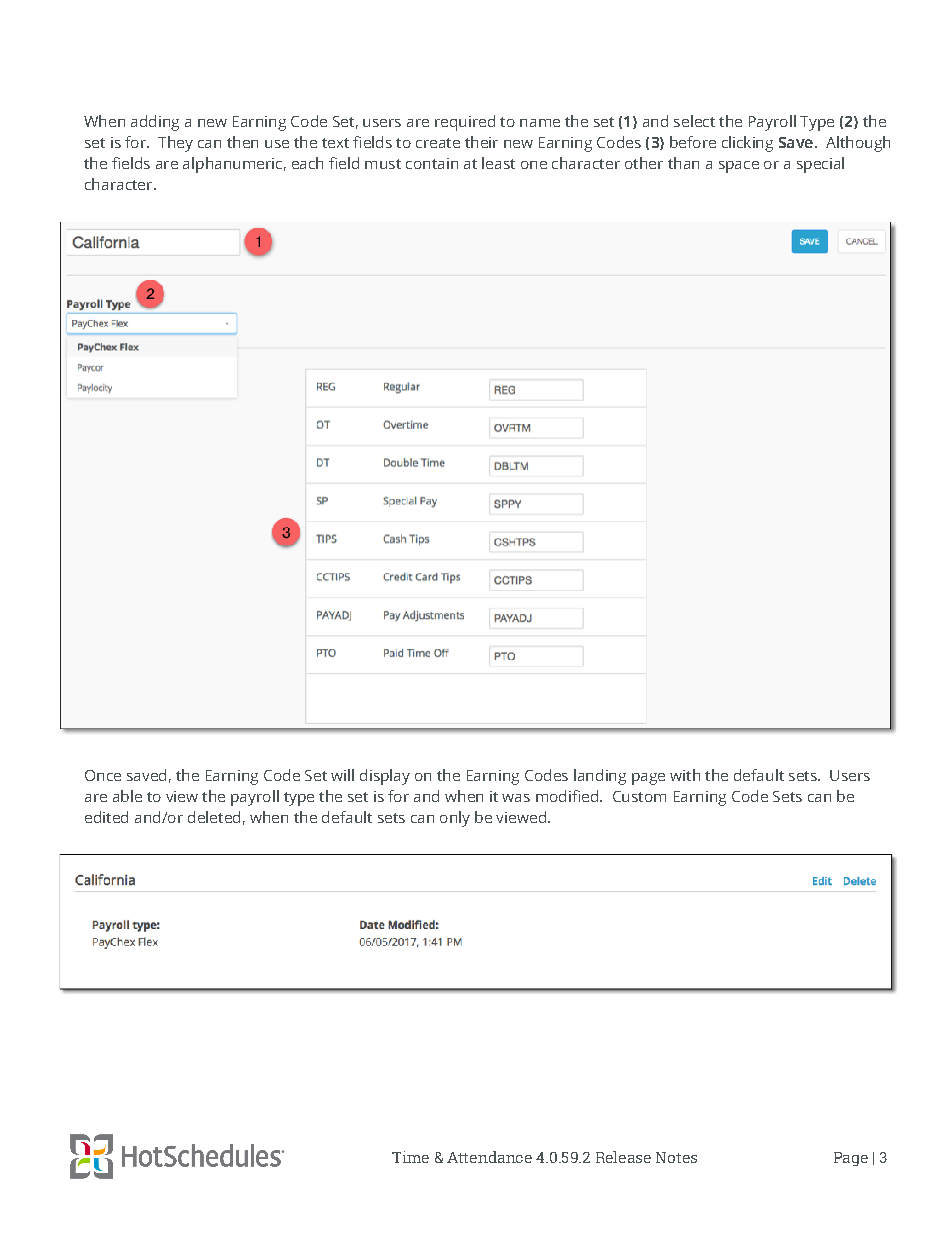 The height and width of the document is (1233, 952). Describe the element at coordinates (747, 144) in the document. I see `clicking` at that location.
